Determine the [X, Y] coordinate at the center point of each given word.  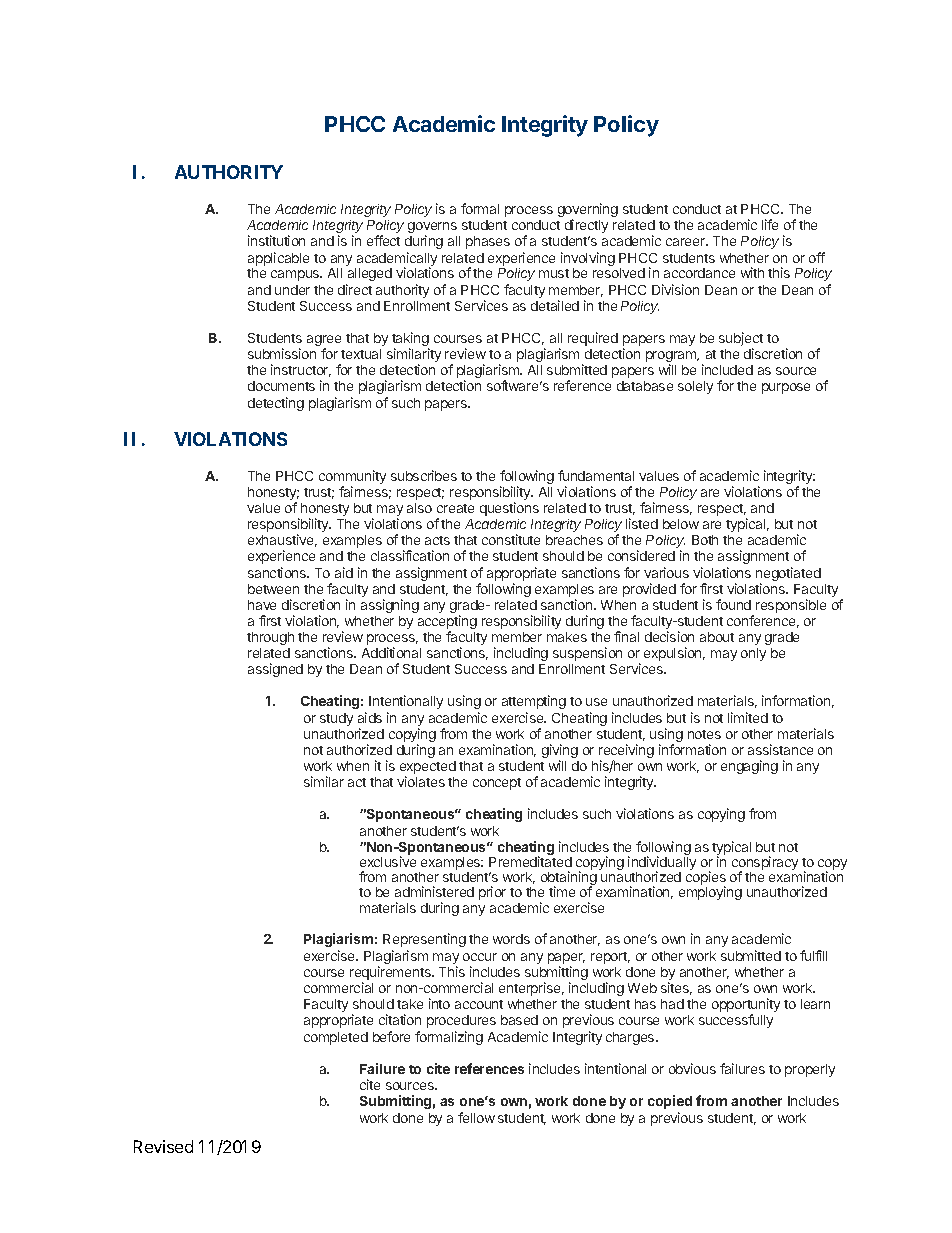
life [770, 224]
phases [488, 242]
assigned [275, 670]
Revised [163, 1146]
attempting [534, 702]
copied [670, 1102]
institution [276, 240]
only [753, 654]
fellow [476, 1117]
